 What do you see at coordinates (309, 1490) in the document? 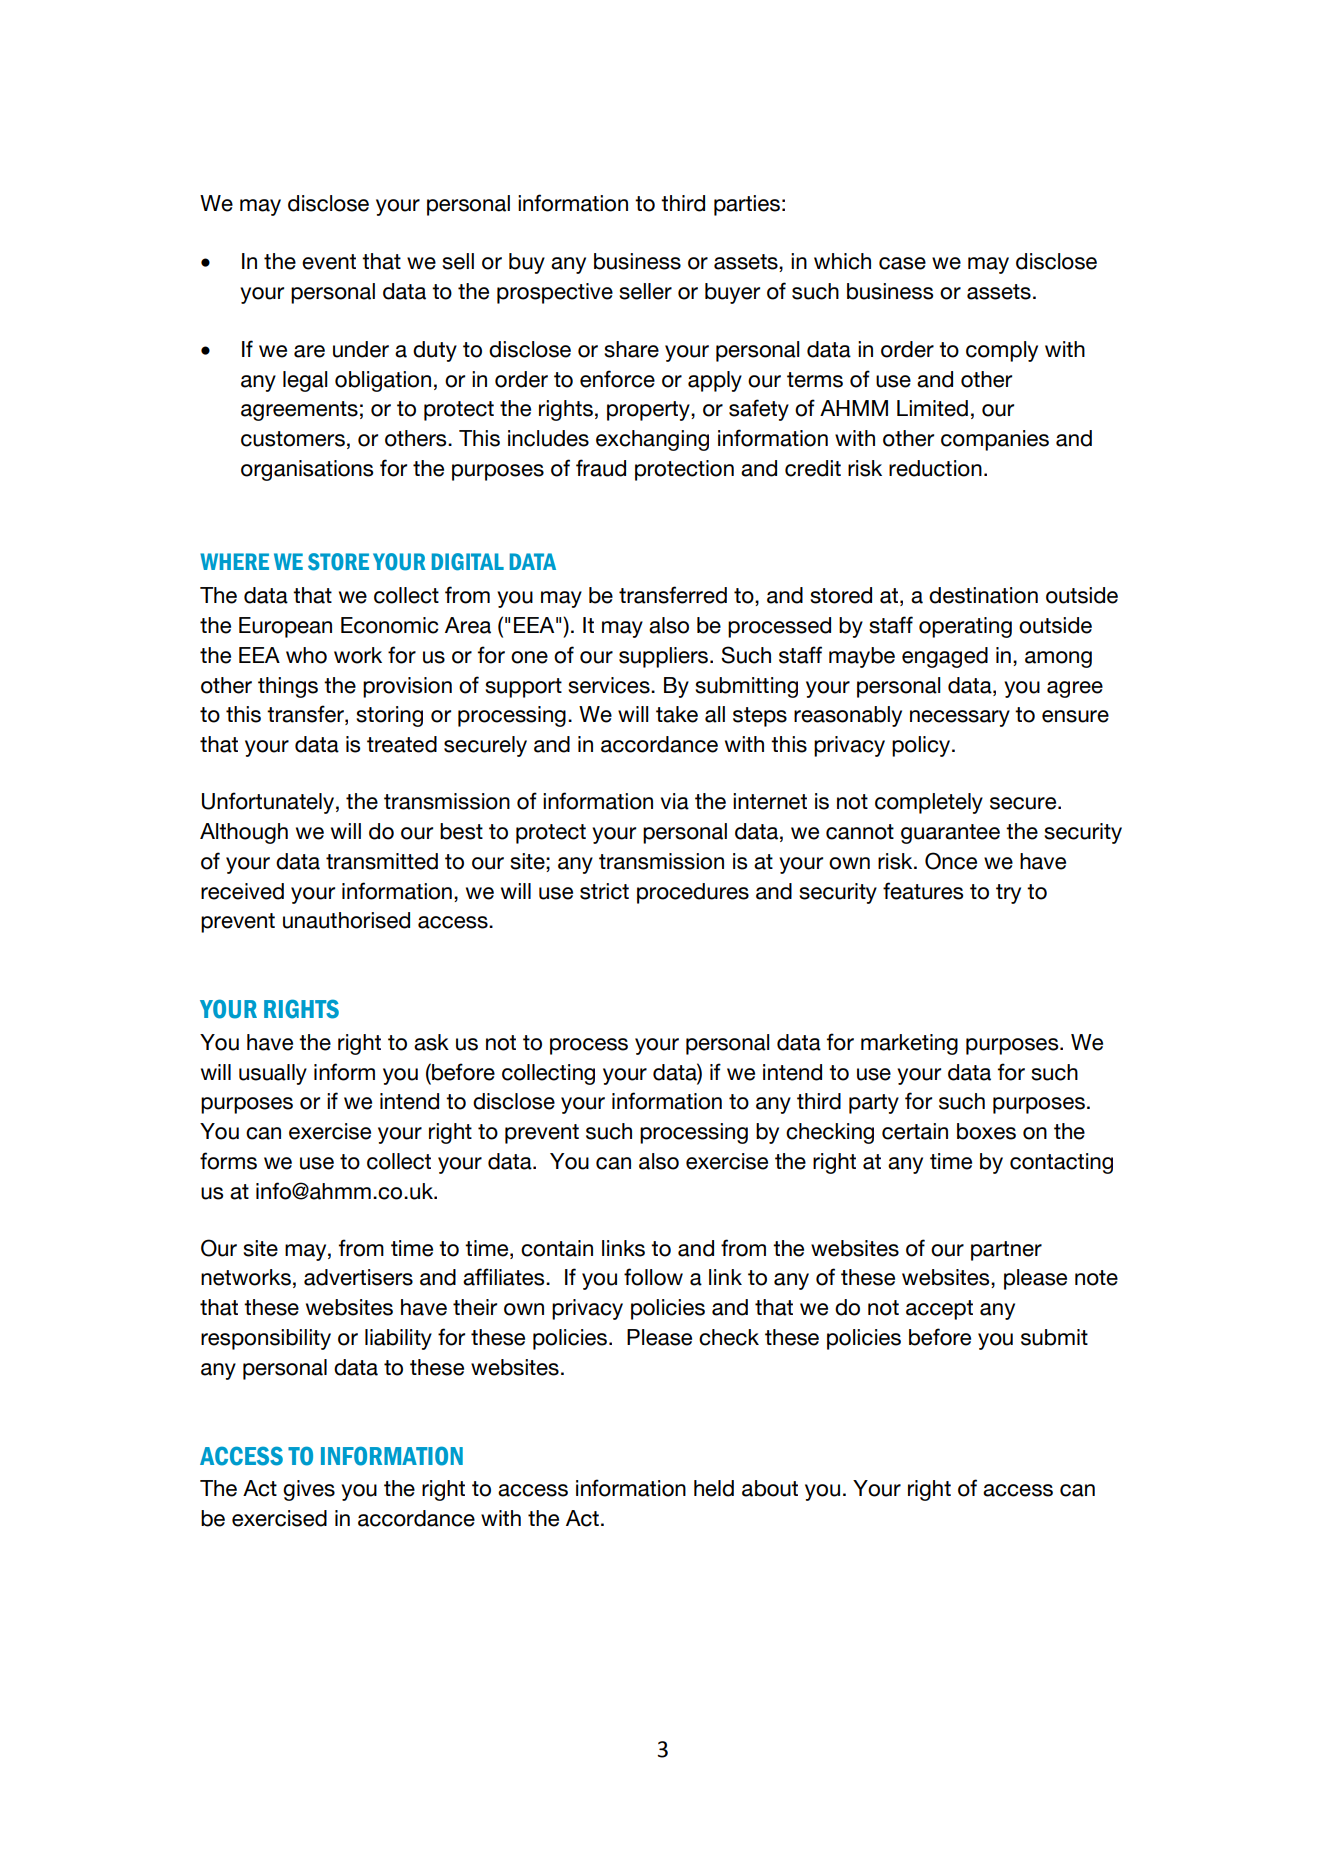
I see `gives` at bounding box center [309, 1490].
